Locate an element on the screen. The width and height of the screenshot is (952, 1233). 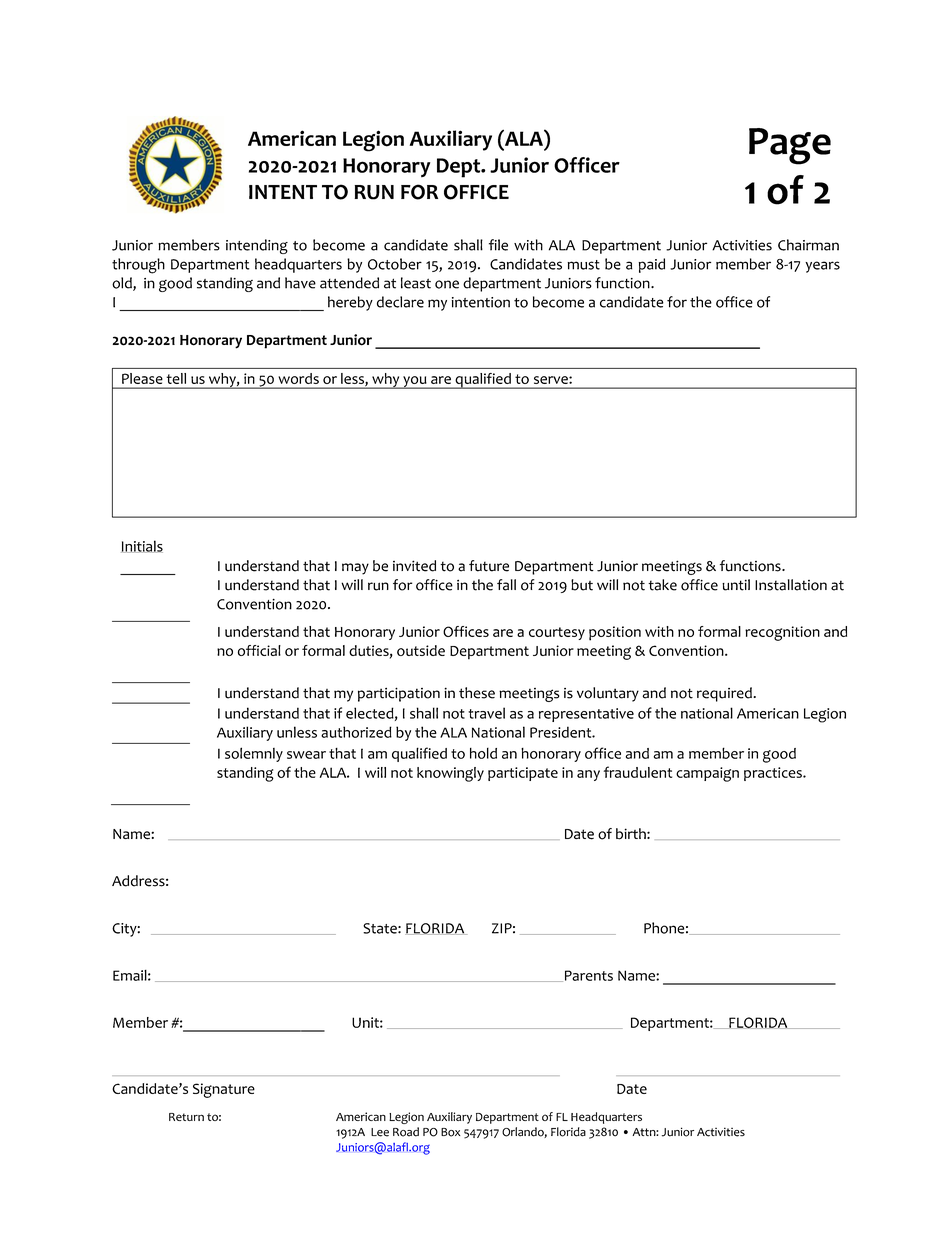
intending is located at coordinates (257, 246).
